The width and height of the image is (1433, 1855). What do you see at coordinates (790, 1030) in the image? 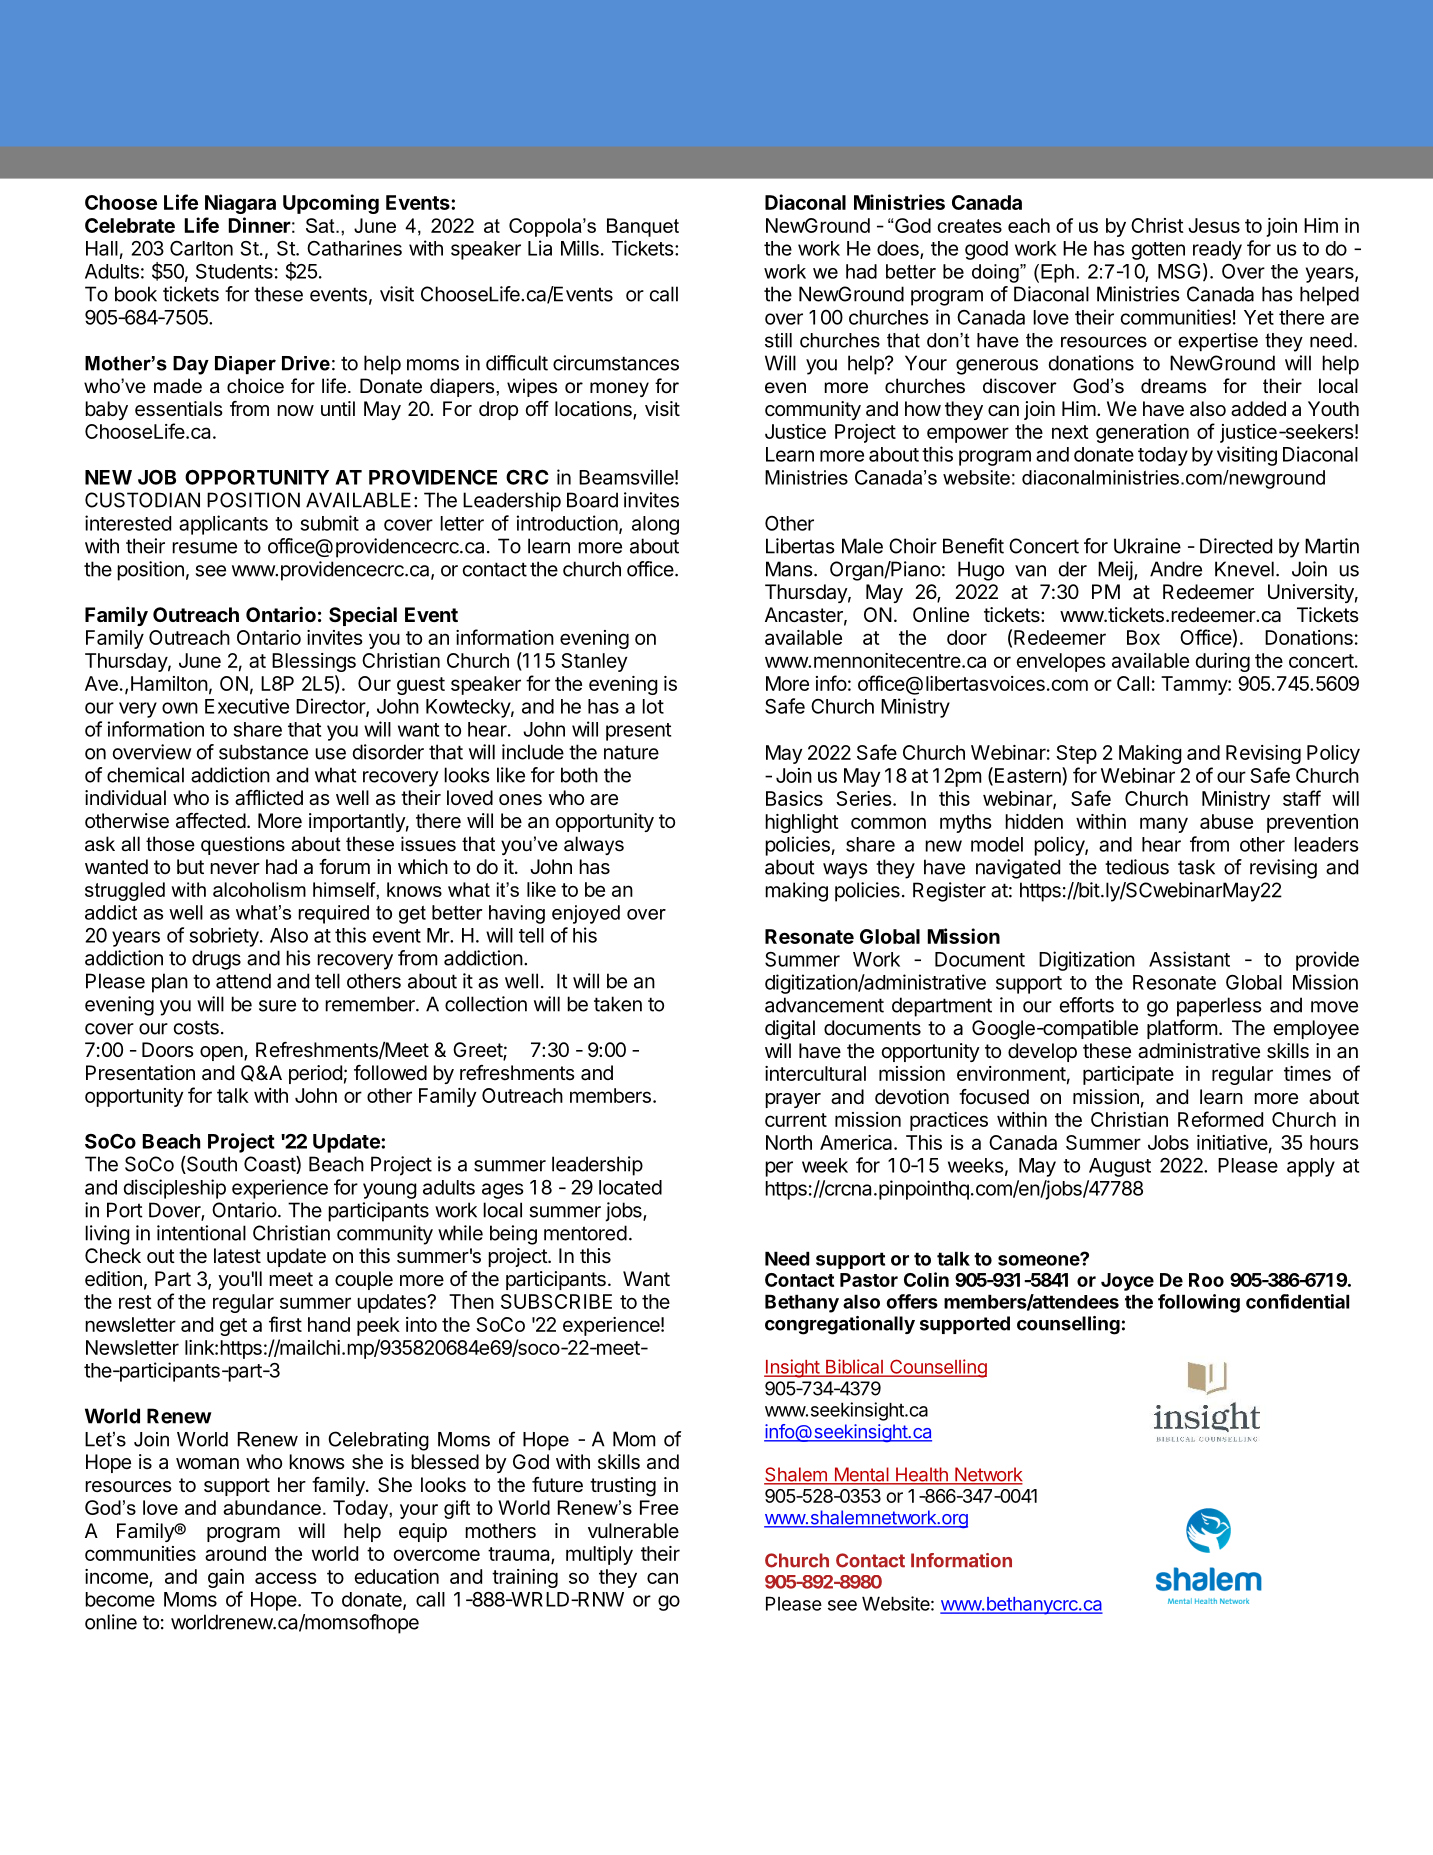
I see `digital` at bounding box center [790, 1030].
